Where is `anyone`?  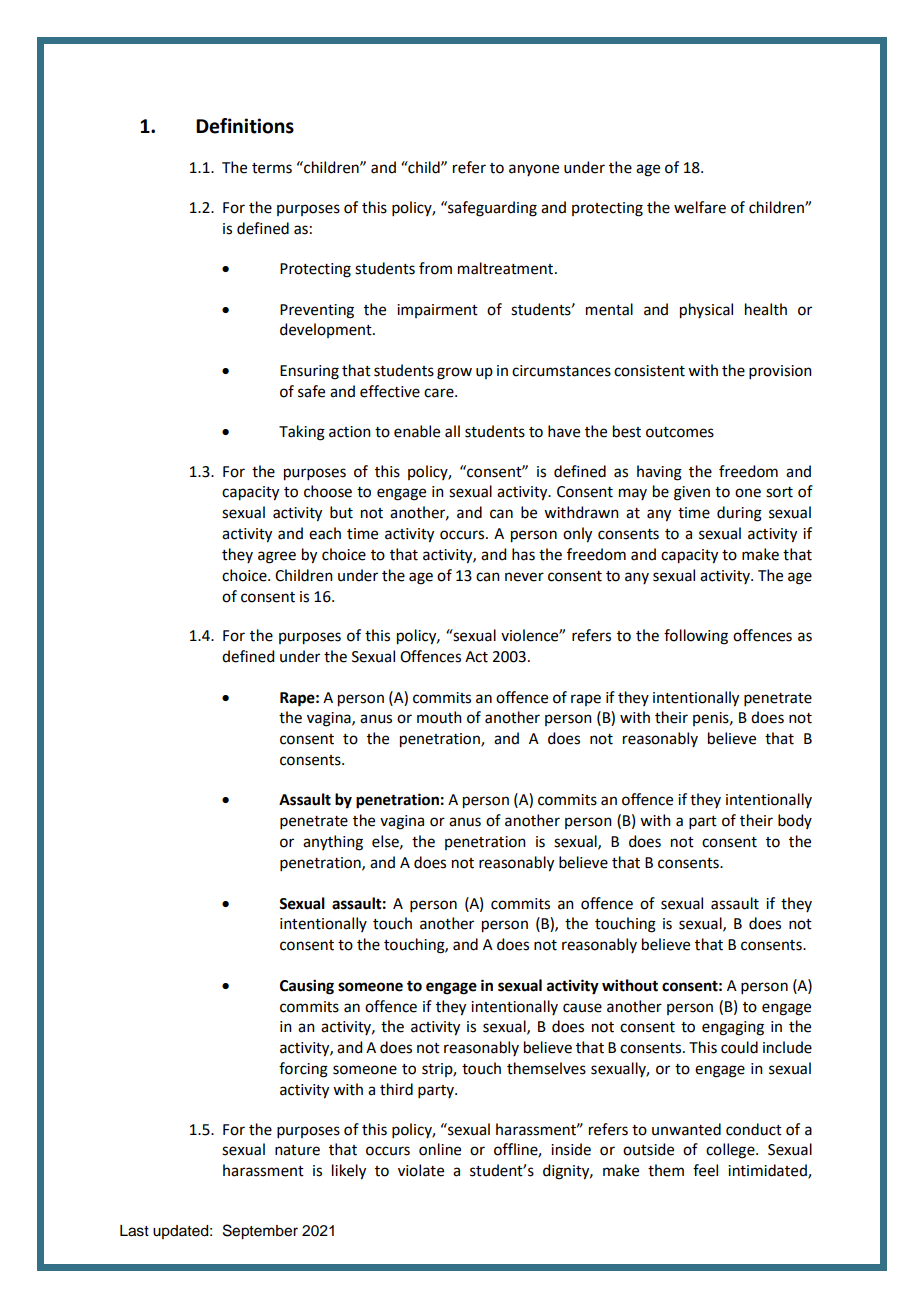
anyone is located at coordinates (534, 170).
